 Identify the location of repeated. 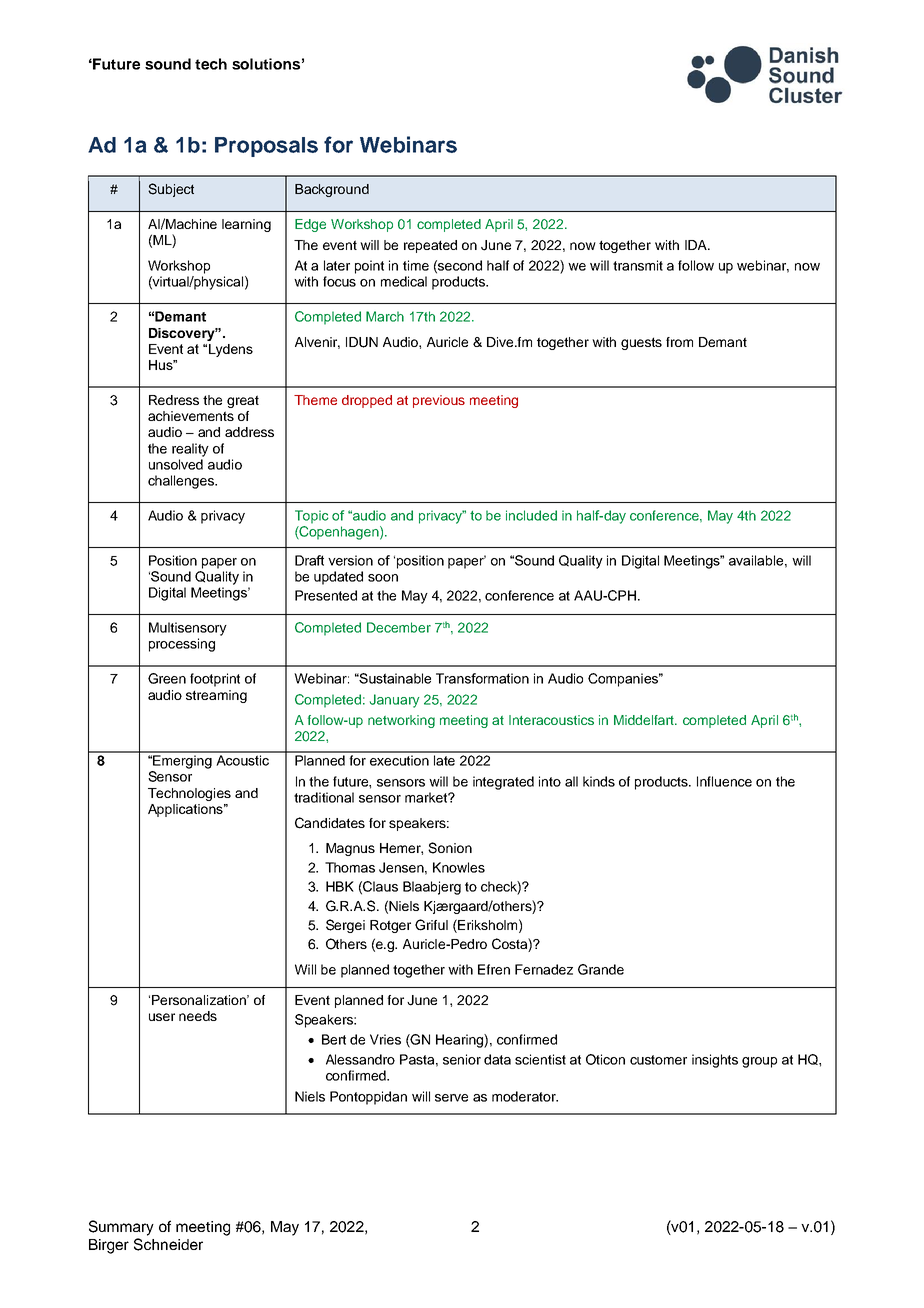
(430, 246).
